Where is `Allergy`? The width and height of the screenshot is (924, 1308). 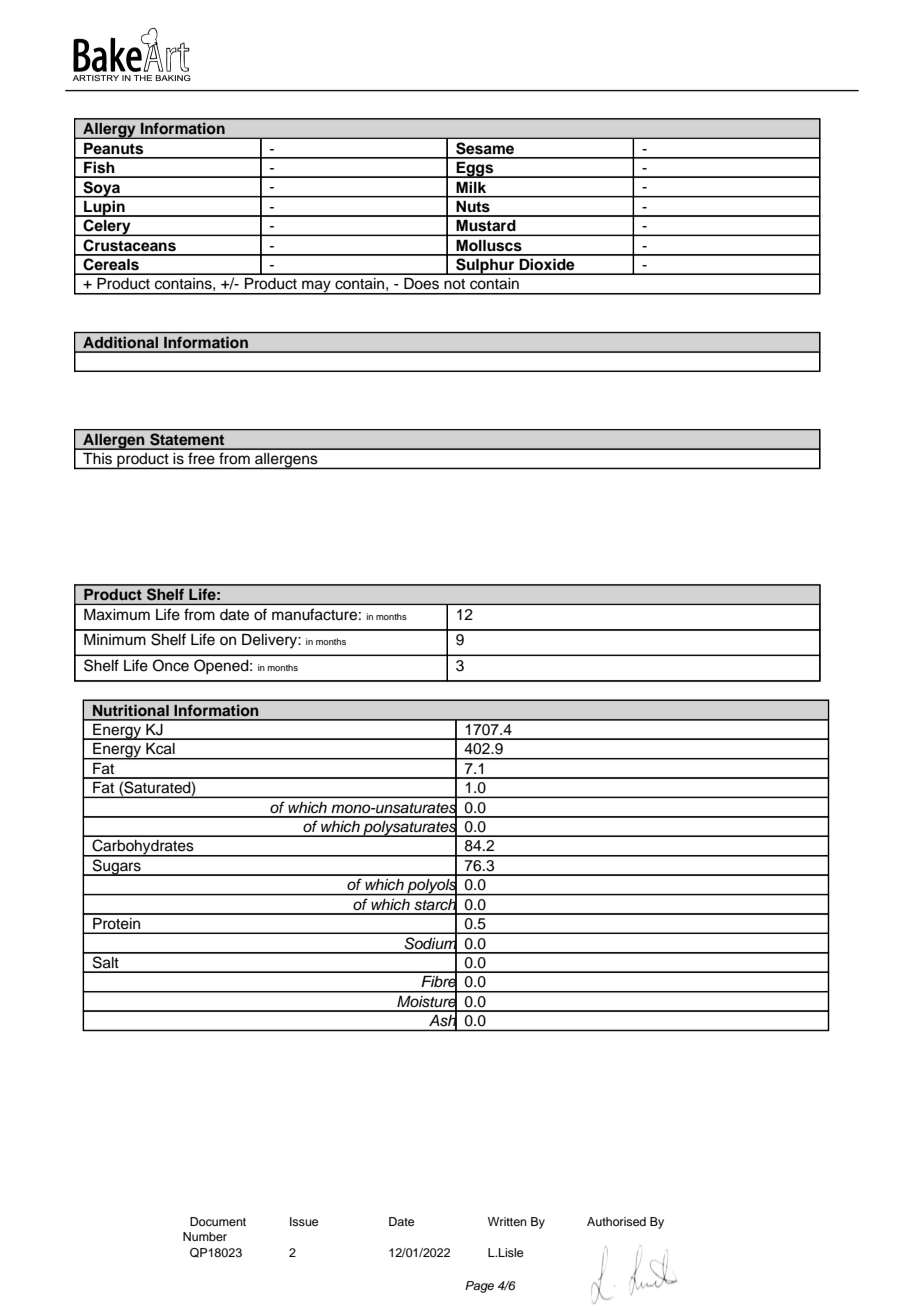
Allergy is located at coordinates (109, 130).
